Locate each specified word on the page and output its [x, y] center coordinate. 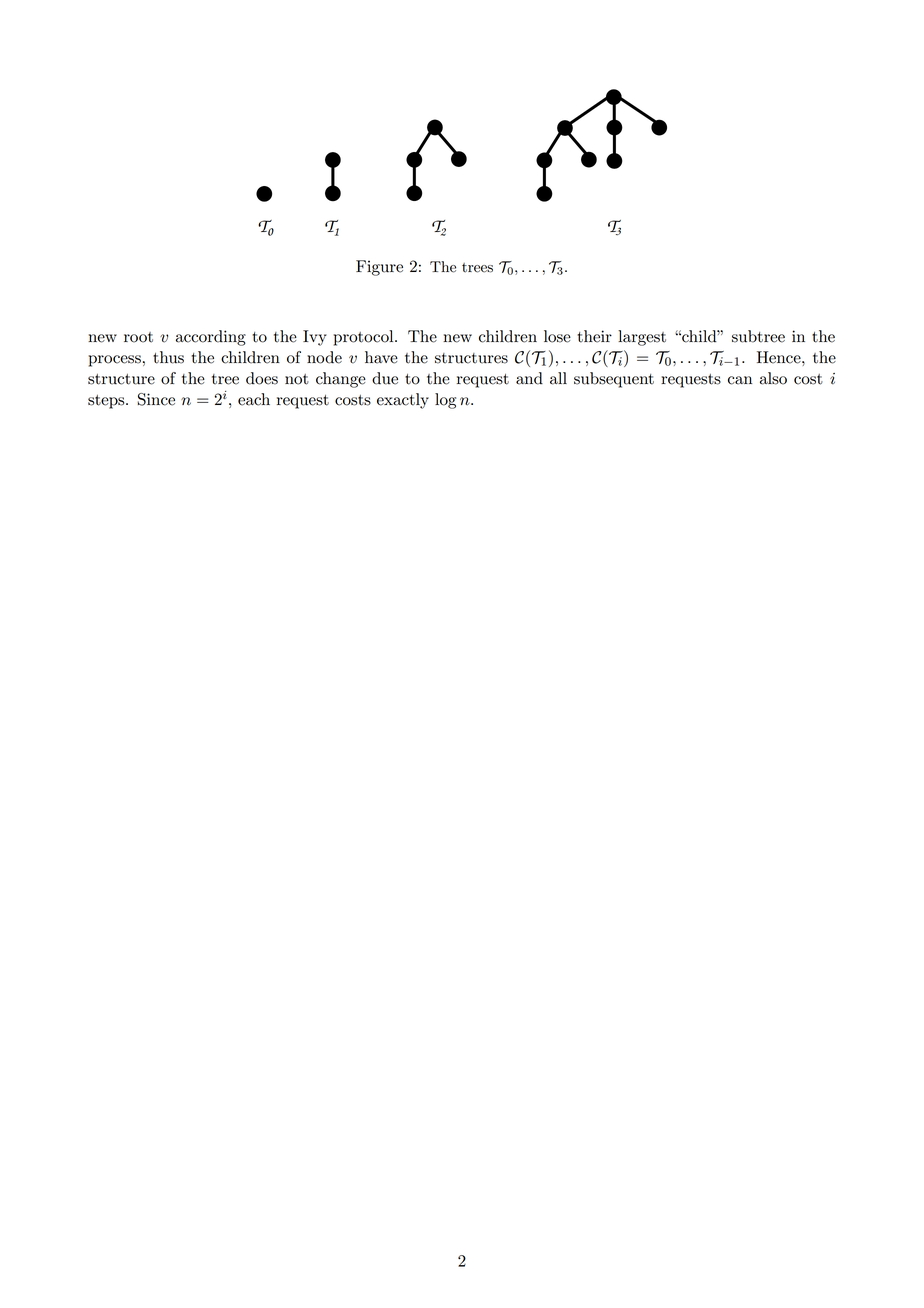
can [740, 380]
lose [557, 336]
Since [156, 399]
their [595, 336]
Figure [379, 268]
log [445, 401]
